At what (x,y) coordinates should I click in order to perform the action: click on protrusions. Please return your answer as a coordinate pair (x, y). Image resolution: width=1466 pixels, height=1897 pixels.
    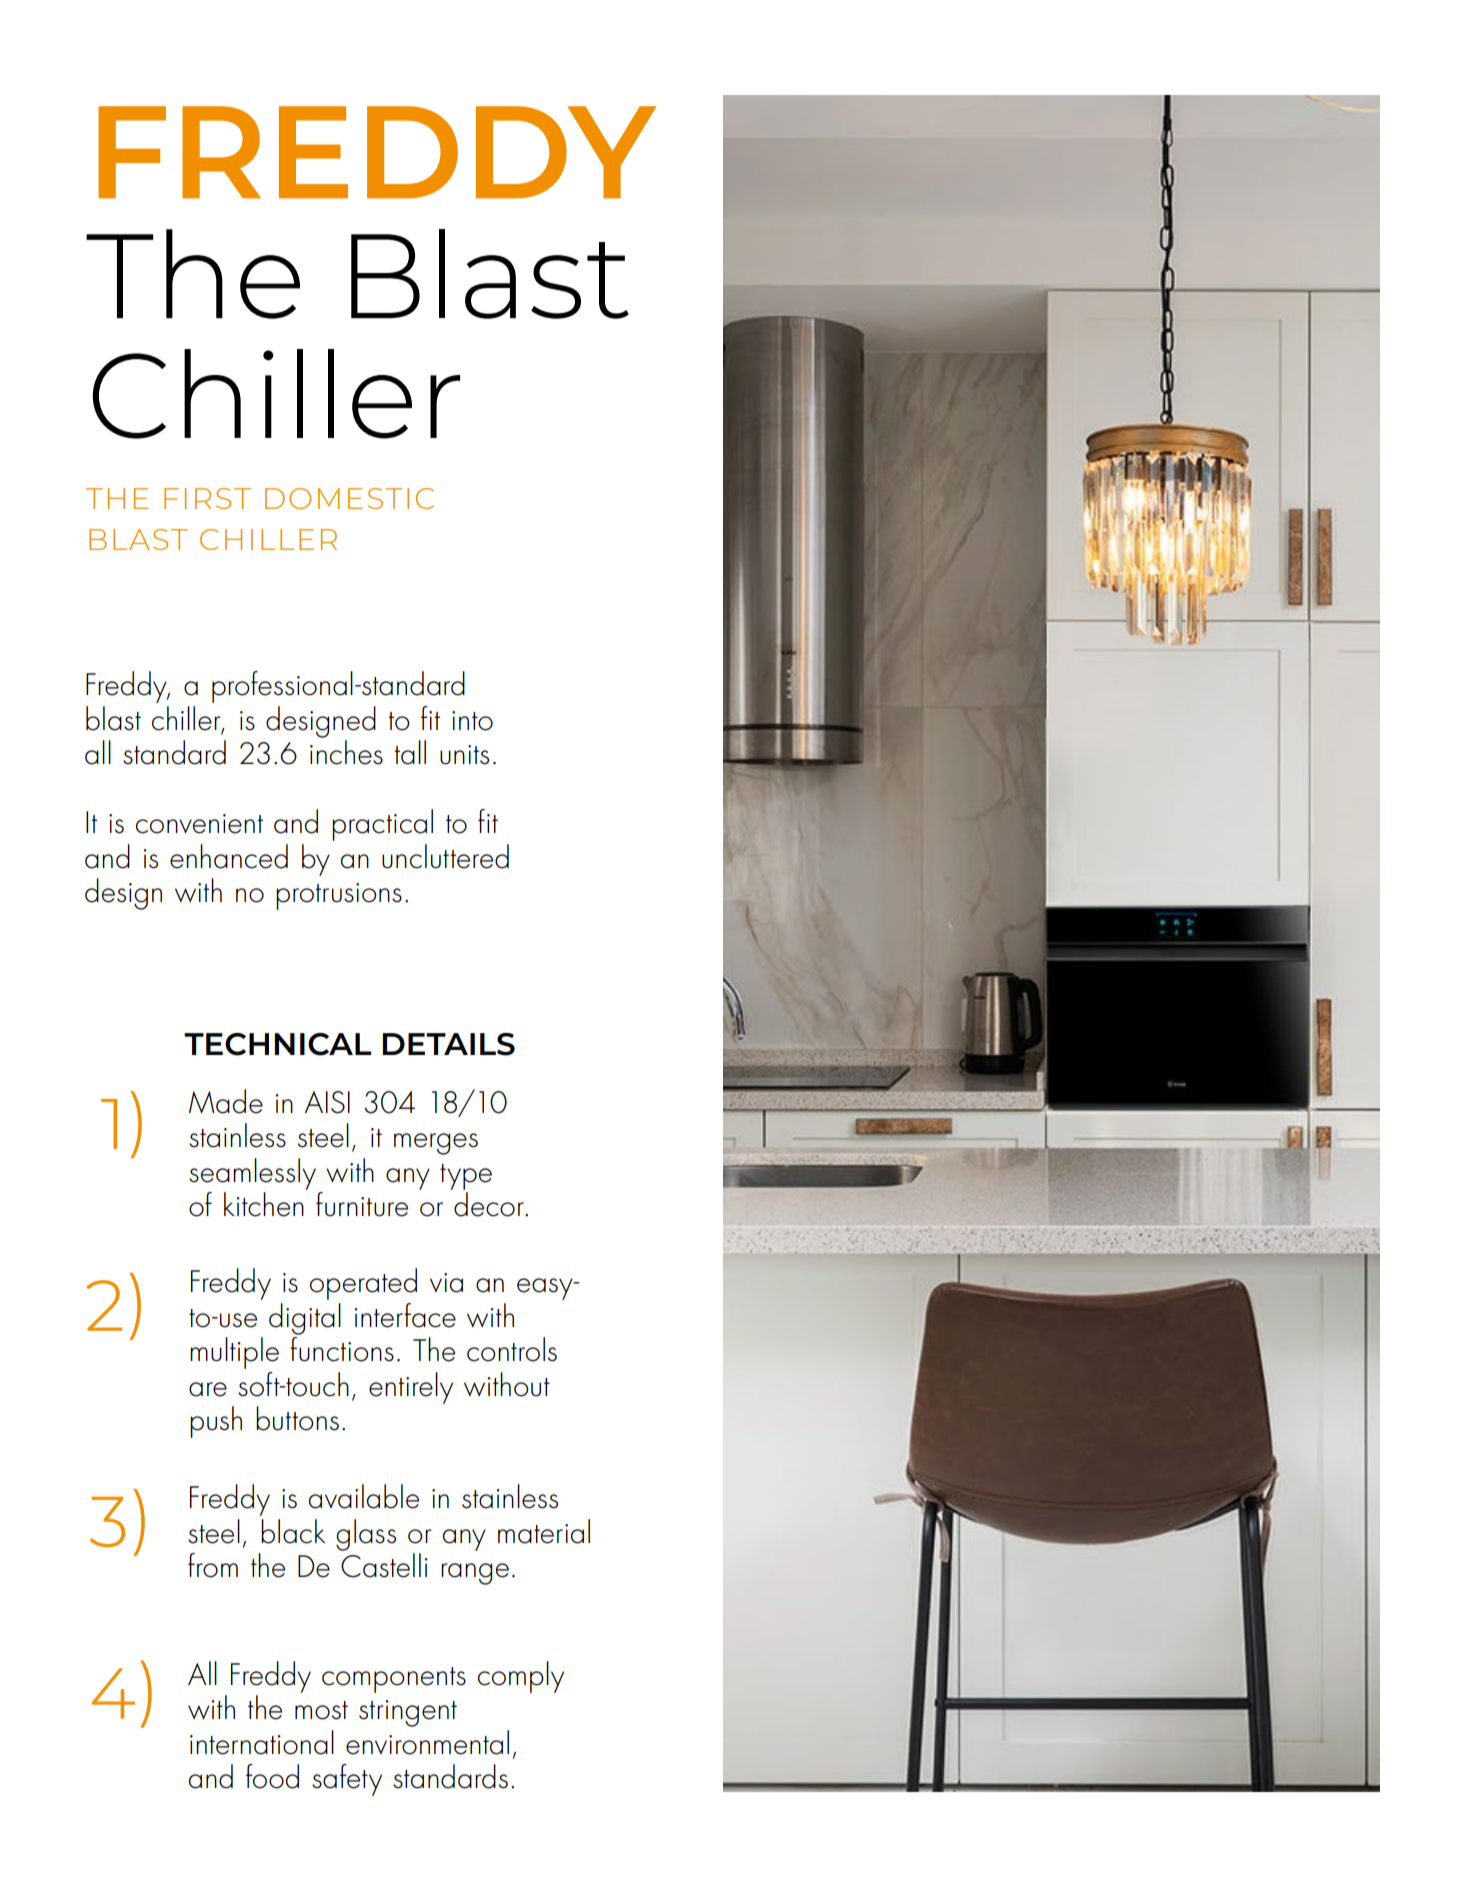
    Looking at the image, I should click on (339, 896).
